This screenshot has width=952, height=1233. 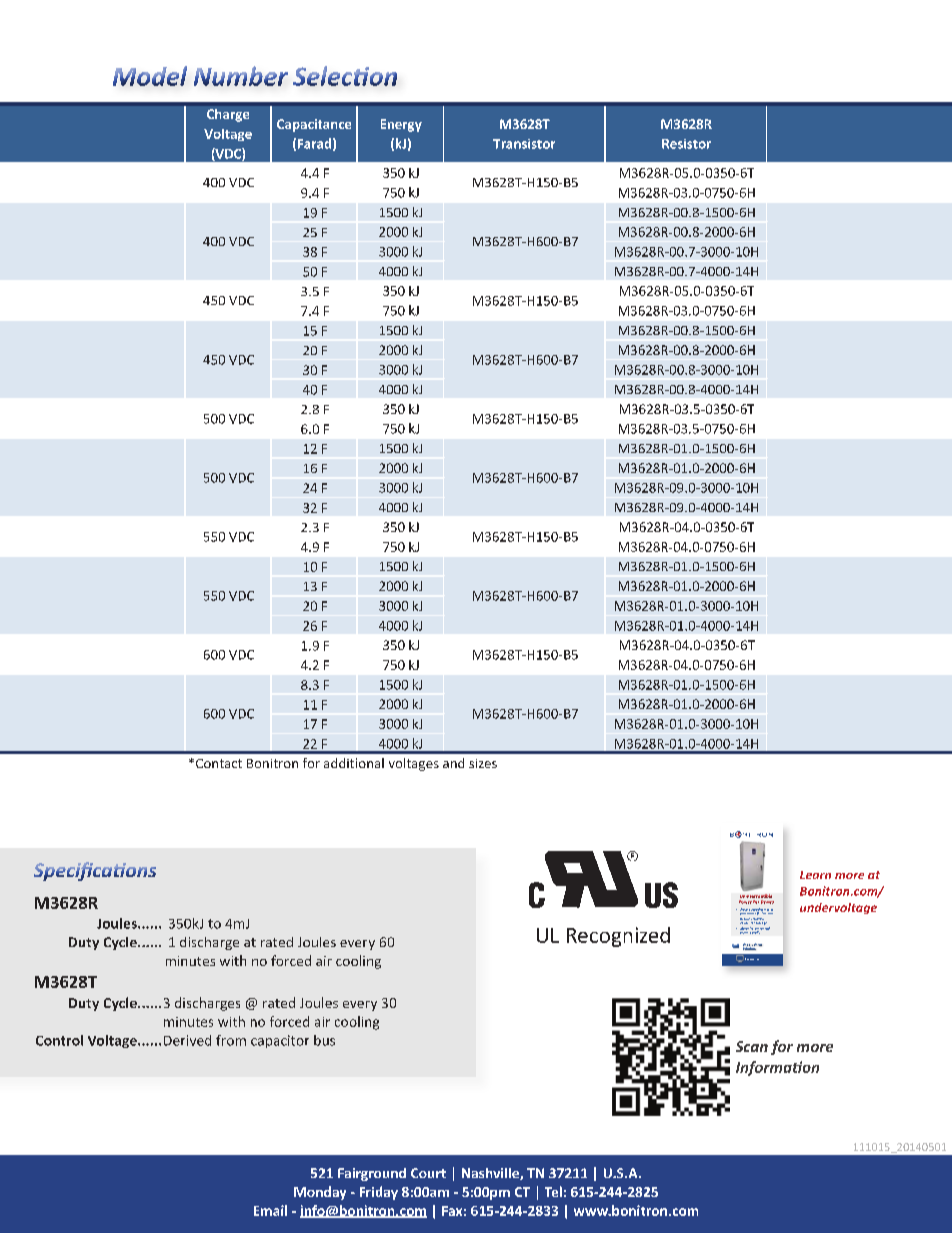 I want to click on bus, so click(x=324, y=1040).
